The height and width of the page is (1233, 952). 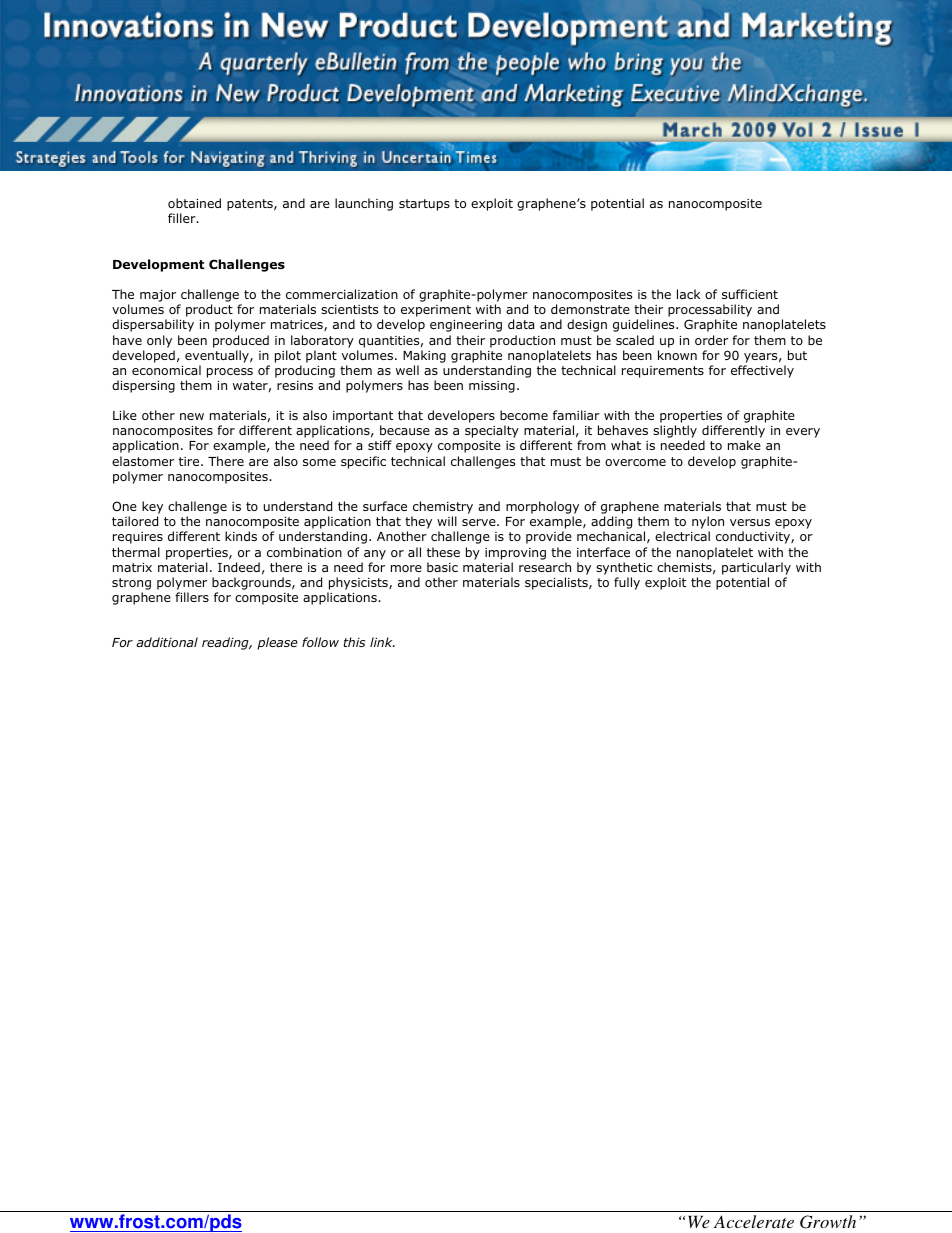 I want to click on Growth, so click(x=828, y=1222).
